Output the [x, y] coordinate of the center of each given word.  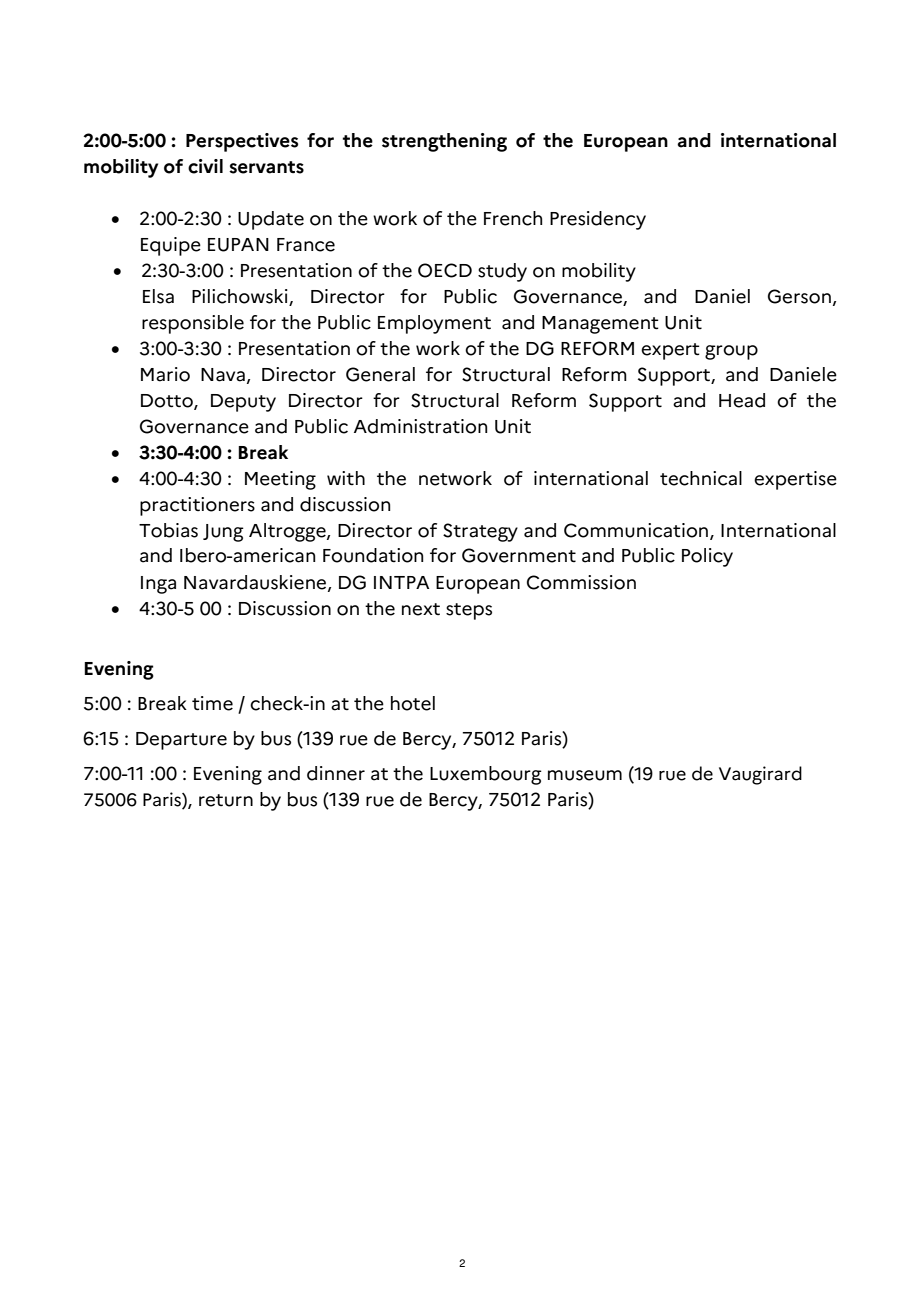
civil [205, 166]
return [226, 800]
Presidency [598, 220]
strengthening [444, 142]
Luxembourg [486, 775]
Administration [420, 426]
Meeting [280, 480]
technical [701, 478]
